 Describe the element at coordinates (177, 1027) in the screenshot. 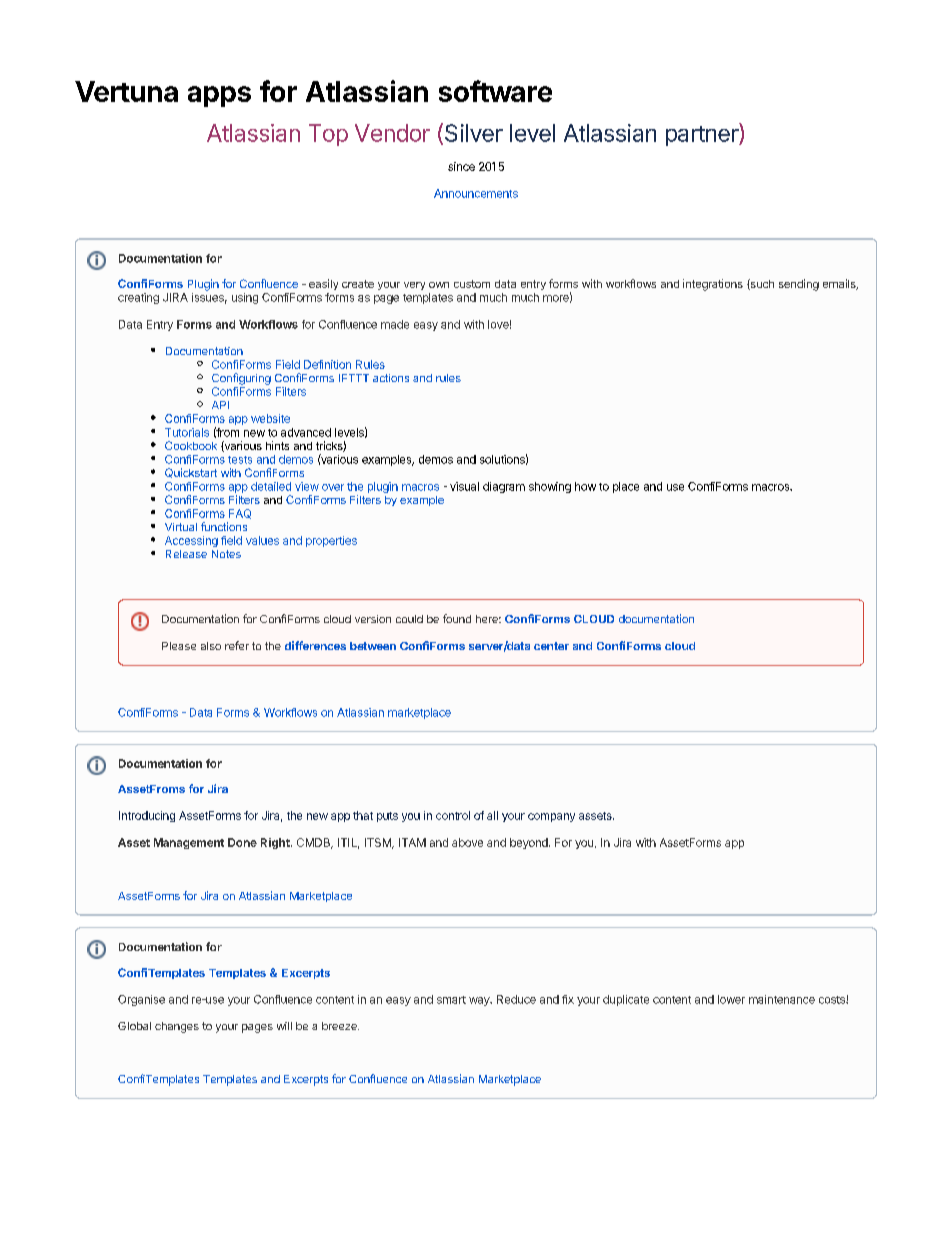

I see `changes` at that location.
